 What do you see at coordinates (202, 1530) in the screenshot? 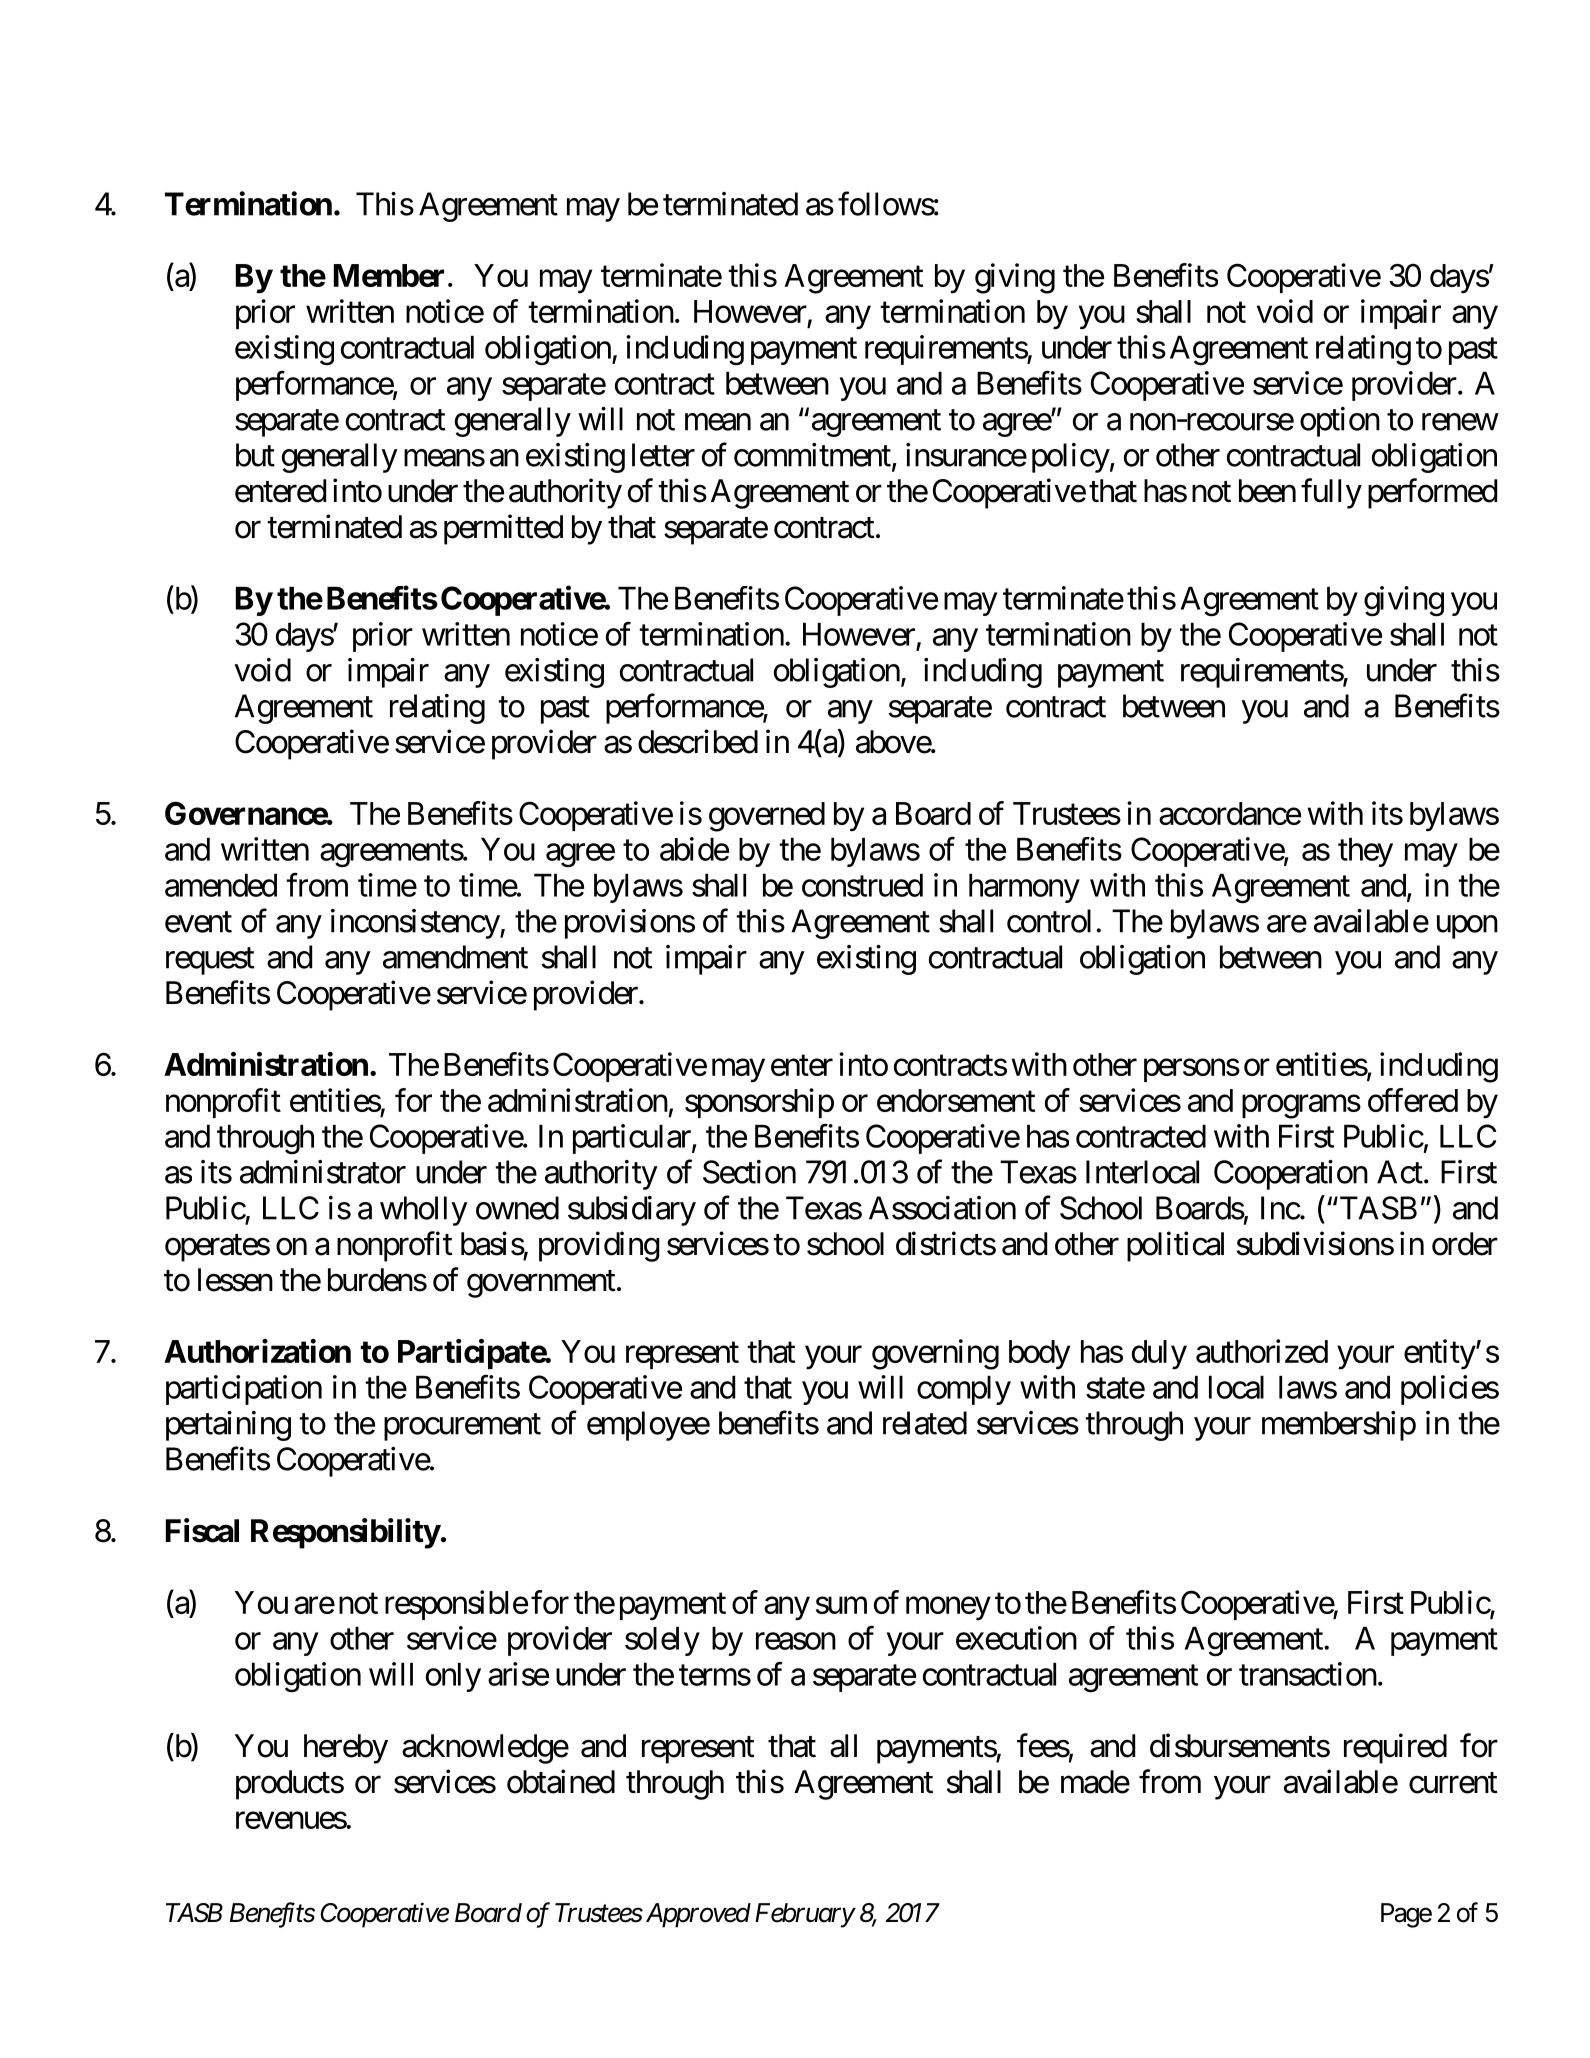
I see `Fiscal` at bounding box center [202, 1530].
